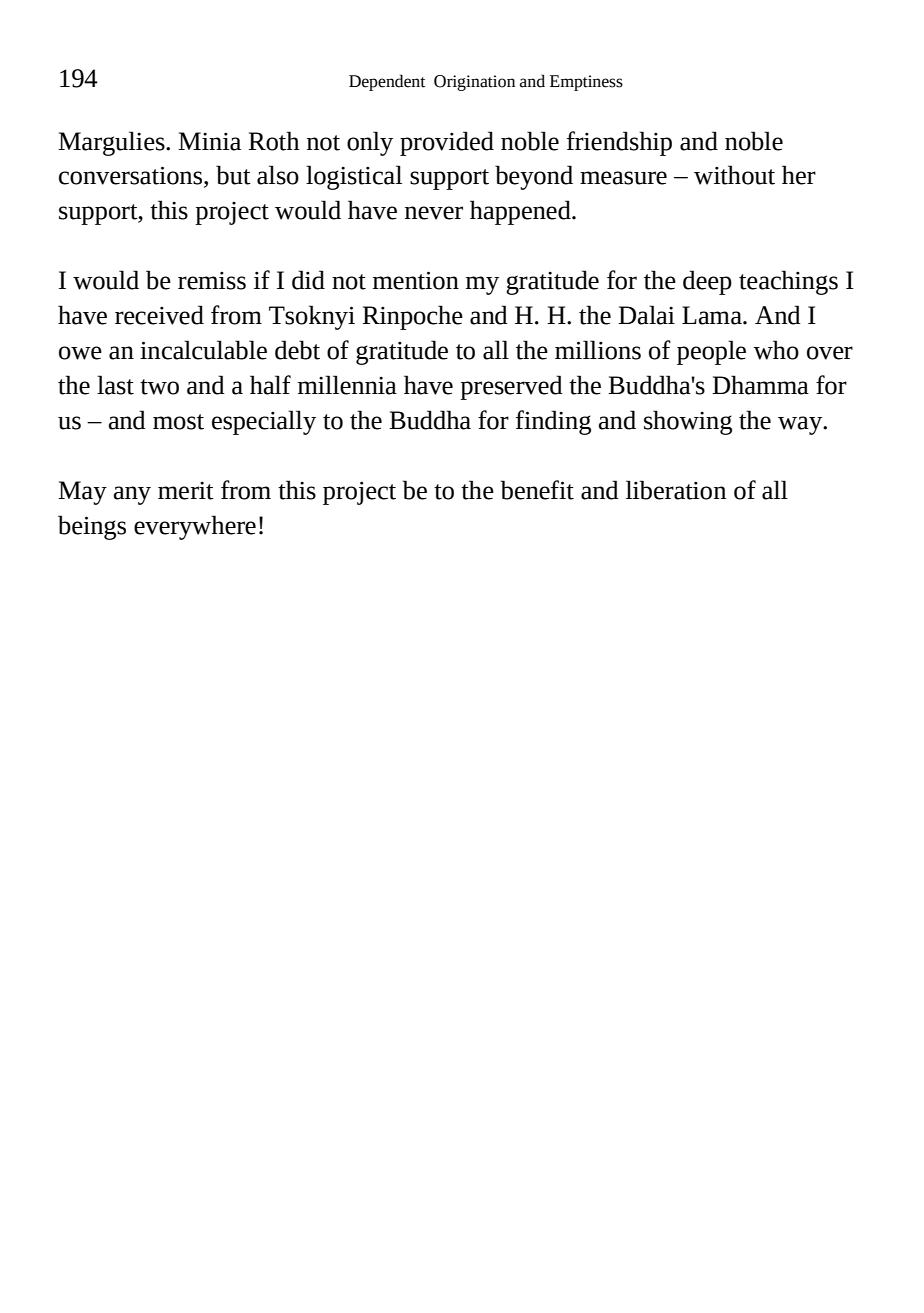 This screenshot has width=924, height=1313. I want to click on liberation, so click(676, 490).
